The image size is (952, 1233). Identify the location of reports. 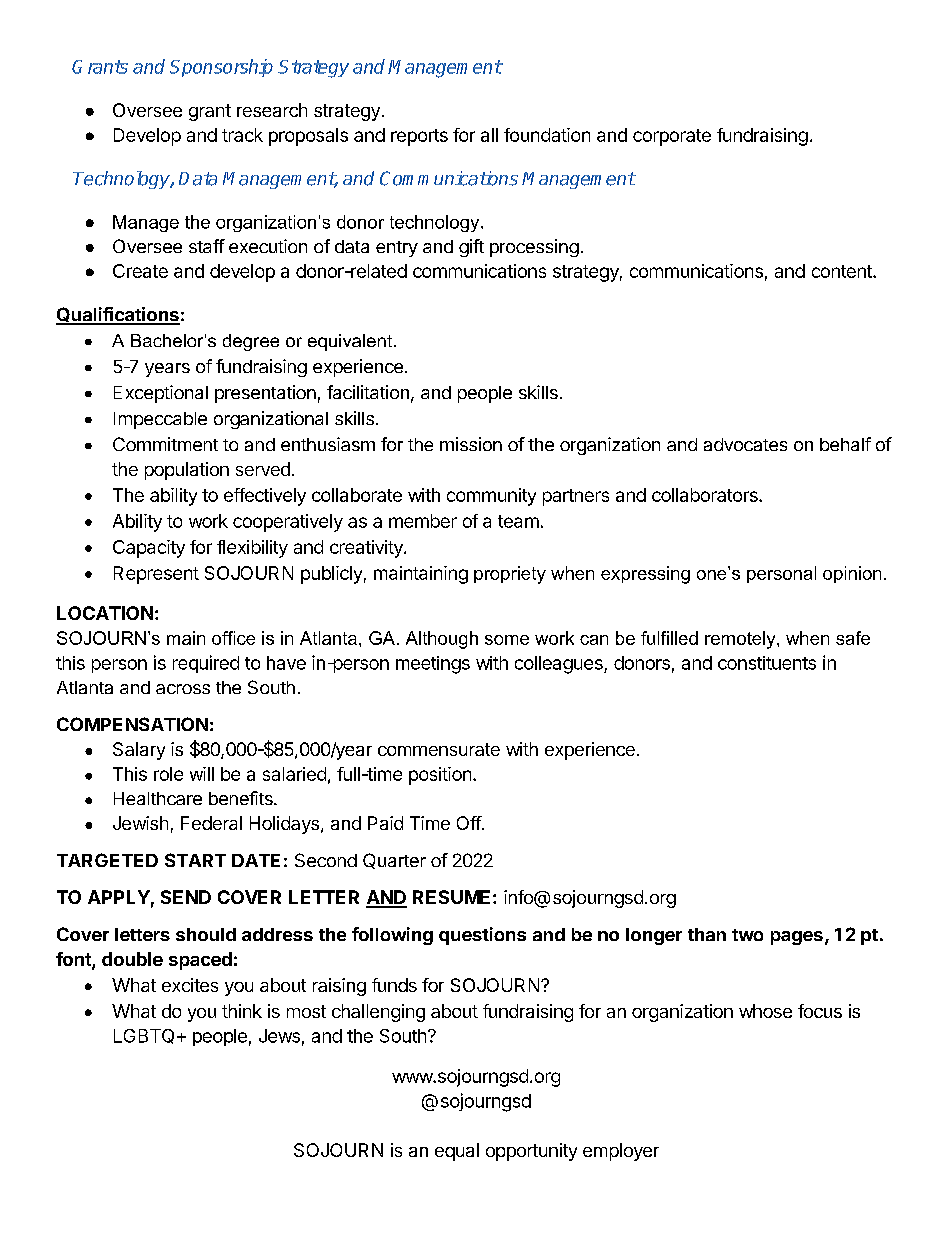
(419, 137).
